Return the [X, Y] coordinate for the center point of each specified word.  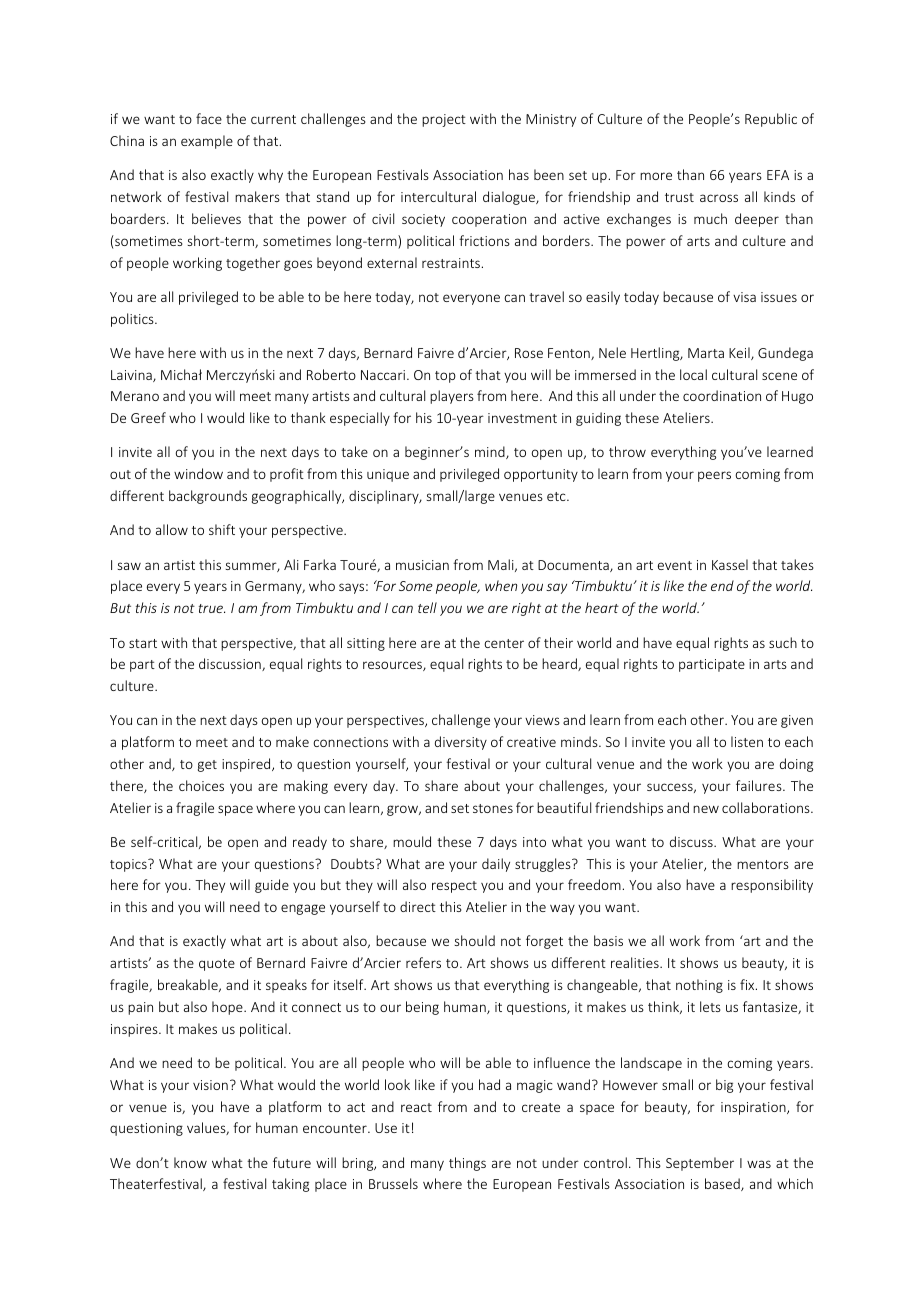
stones [493, 808]
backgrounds [208, 497]
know [190, 1162]
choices [201, 785]
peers [714, 476]
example [207, 142]
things [467, 1164]
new [706, 809]
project [444, 120]
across [719, 198]
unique [388, 475]
